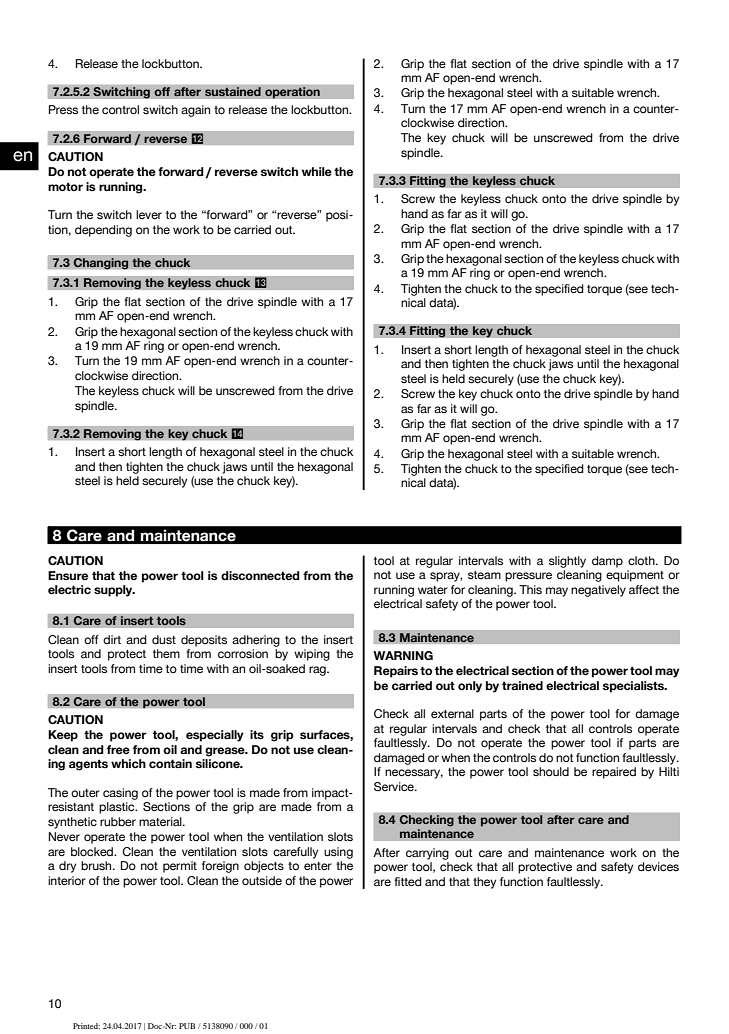  What do you see at coordinates (195, 111) in the screenshot?
I see `again` at bounding box center [195, 111].
